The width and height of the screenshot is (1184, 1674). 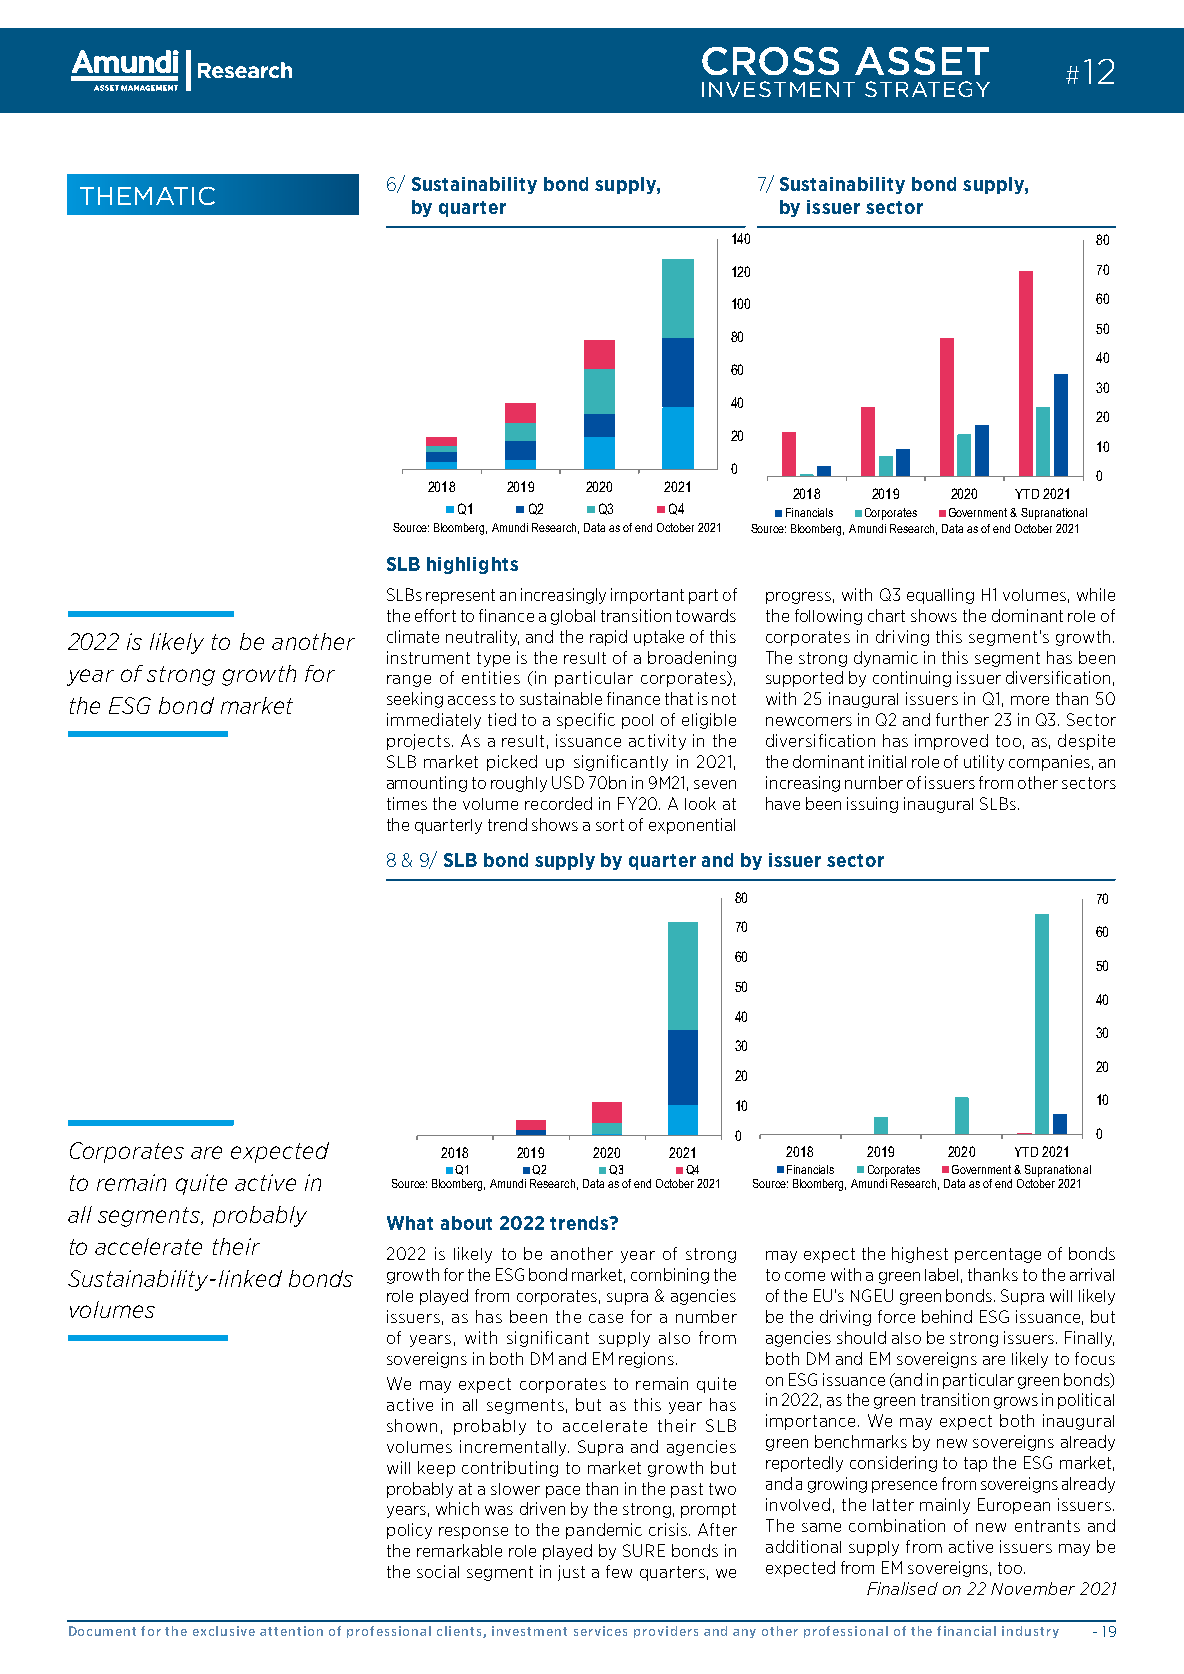 I want to click on CROSS, so click(x=770, y=61).
